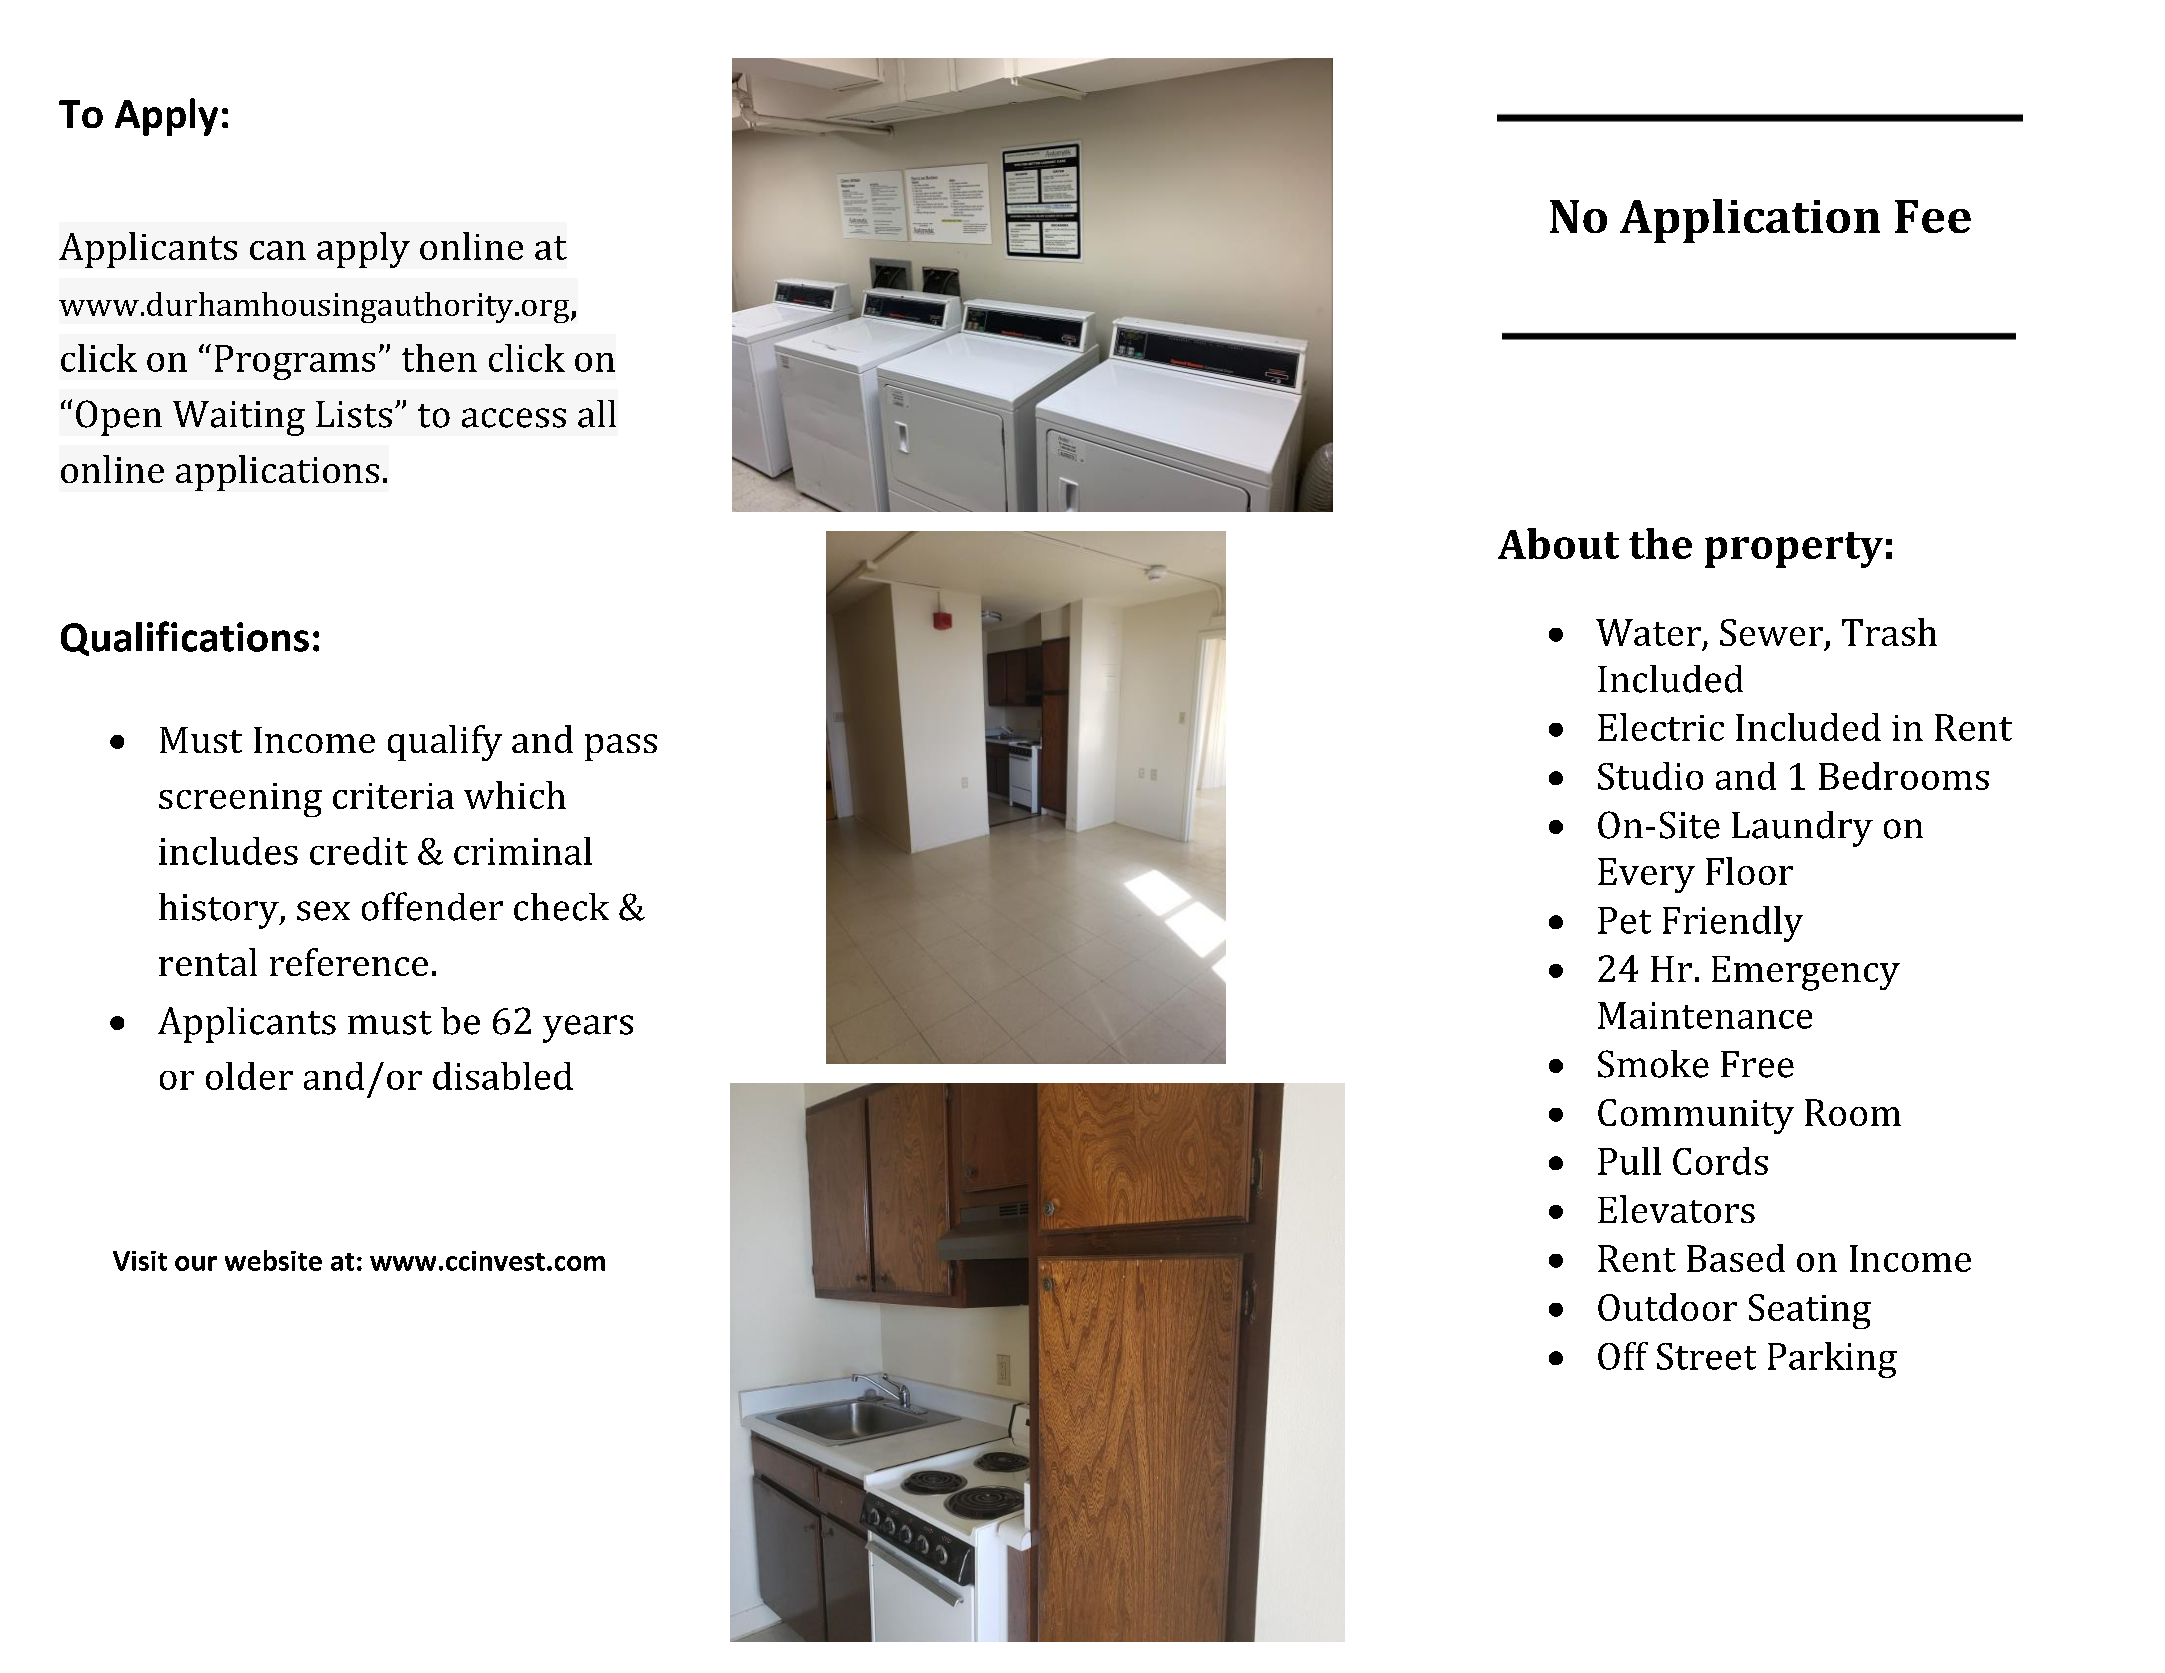  I want to click on pass, so click(621, 747).
